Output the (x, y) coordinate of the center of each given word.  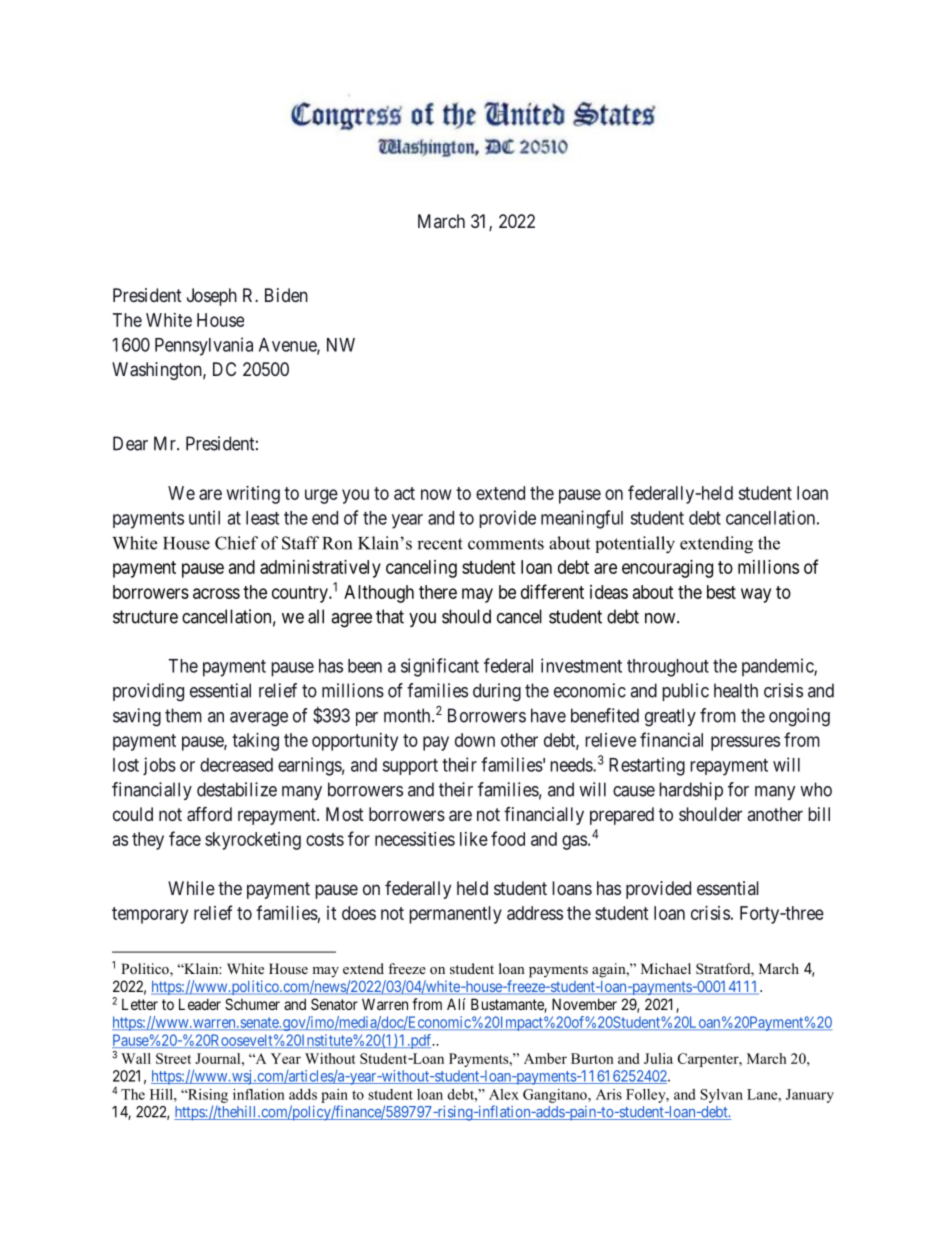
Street (173, 1058)
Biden (286, 295)
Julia (658, 1058)
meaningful (582, 519)
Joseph (212, 297)
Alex (504, 1094)
